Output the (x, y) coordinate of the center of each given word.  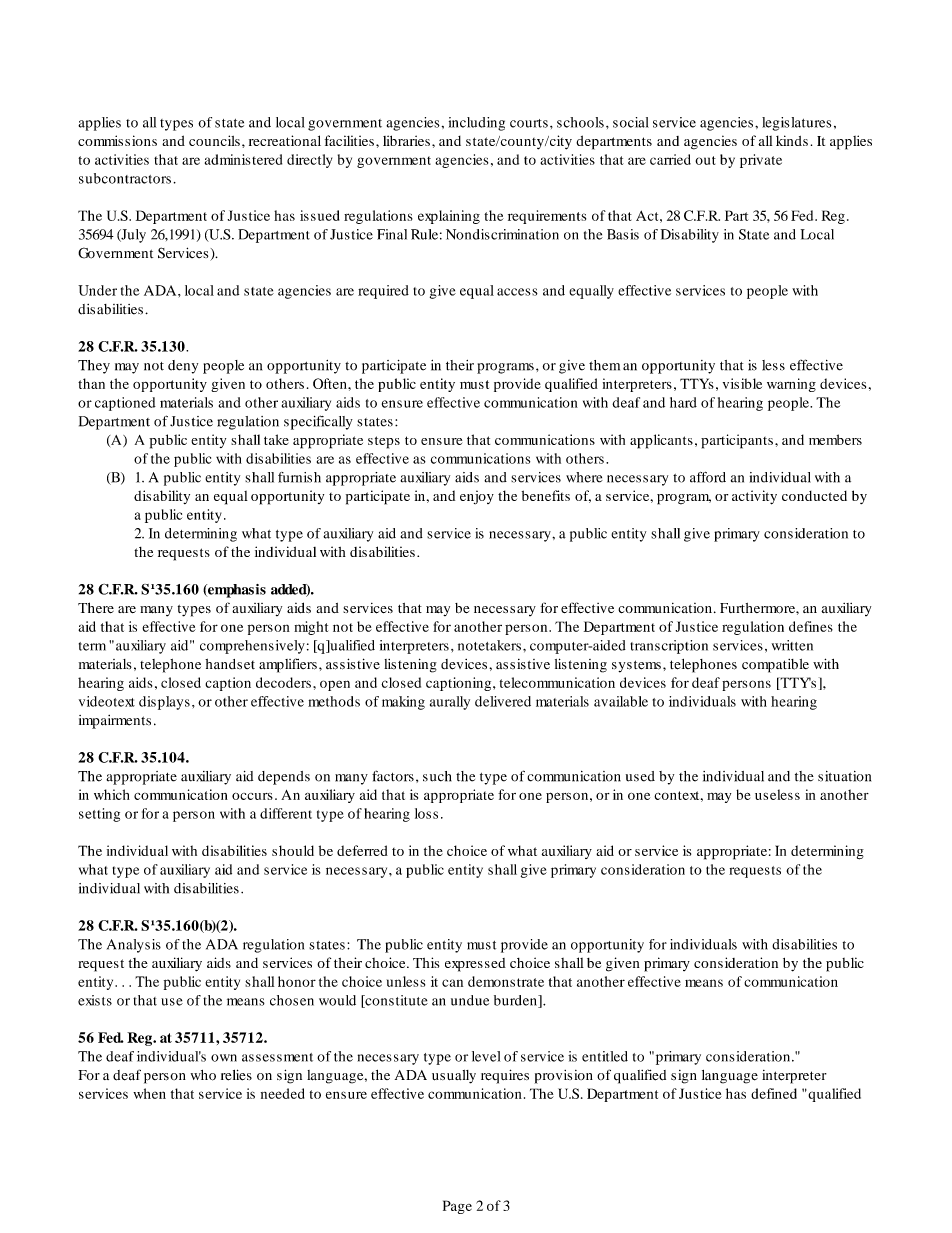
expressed (475, 965)
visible (742, 383)
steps (384, 442)
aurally (450, 703)
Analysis (134, 946)
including (477, 124)
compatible (775, 666)
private (761, 161)
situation (844, 776)
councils (214, 140)
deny (183, 367)
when (149, 1093)
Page (457, 1207)
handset (230, 664)
